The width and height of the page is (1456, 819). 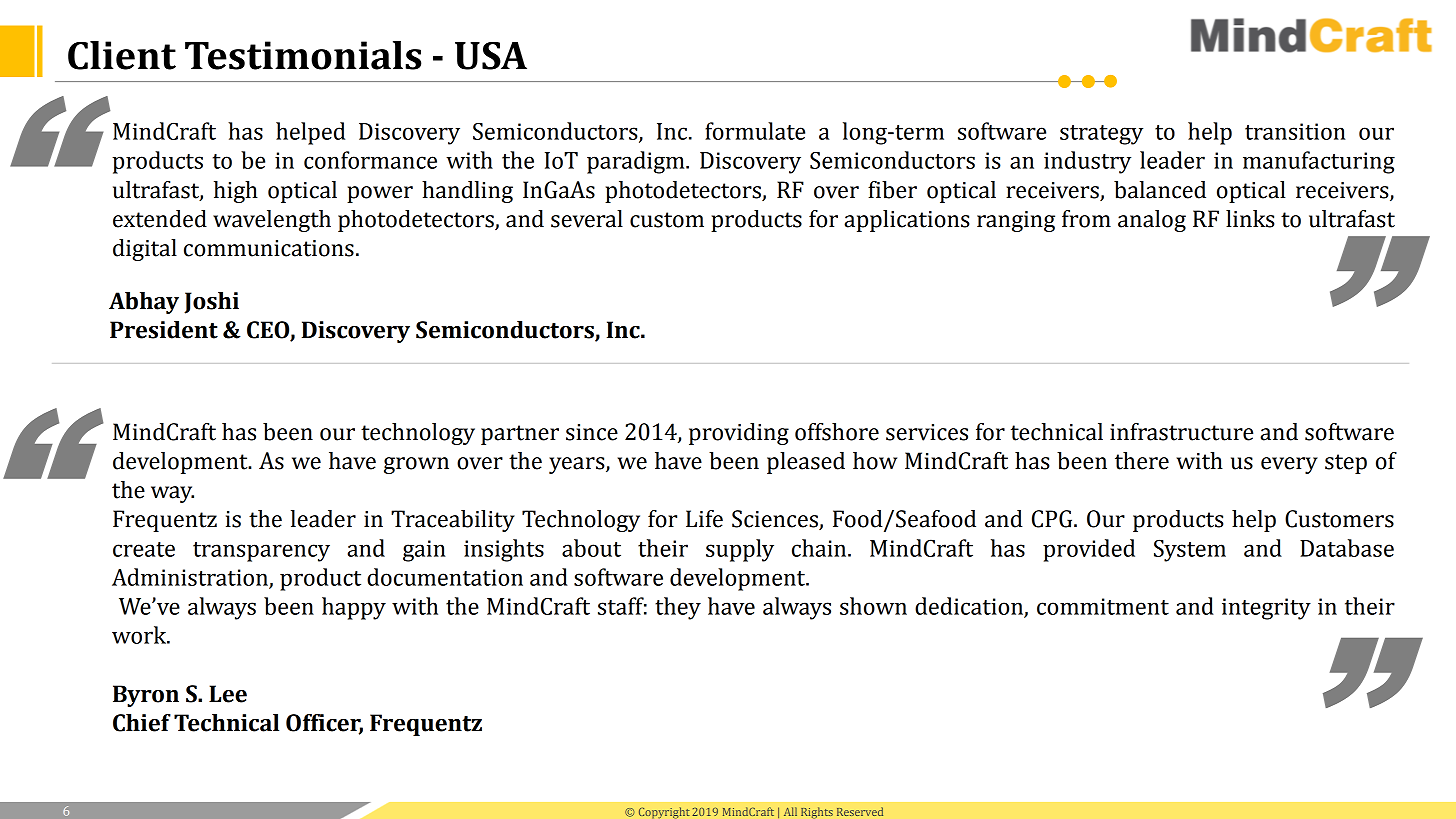 What do you see at coordinates (755, 131) in the page?
I see `formulate` at bounding box center [755, 131].
